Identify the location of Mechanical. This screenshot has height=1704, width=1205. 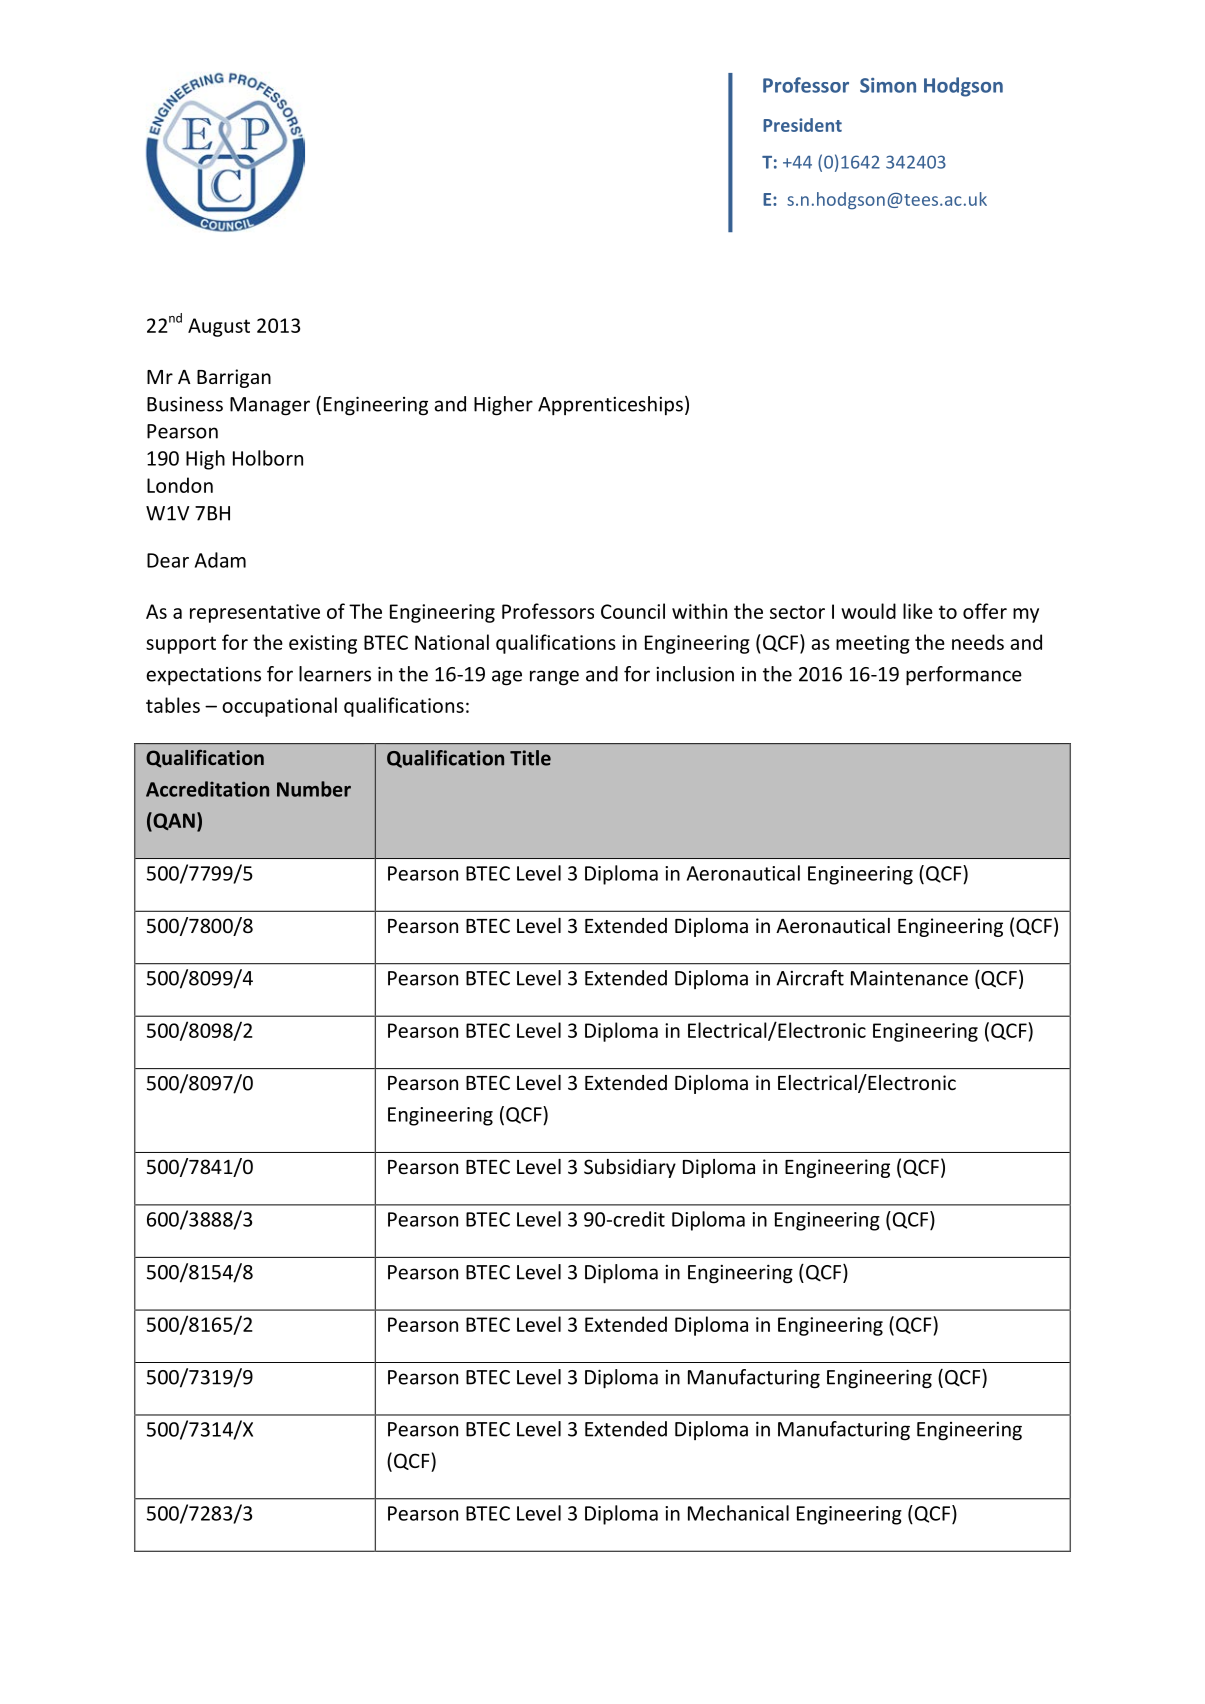
(738, 1513).
